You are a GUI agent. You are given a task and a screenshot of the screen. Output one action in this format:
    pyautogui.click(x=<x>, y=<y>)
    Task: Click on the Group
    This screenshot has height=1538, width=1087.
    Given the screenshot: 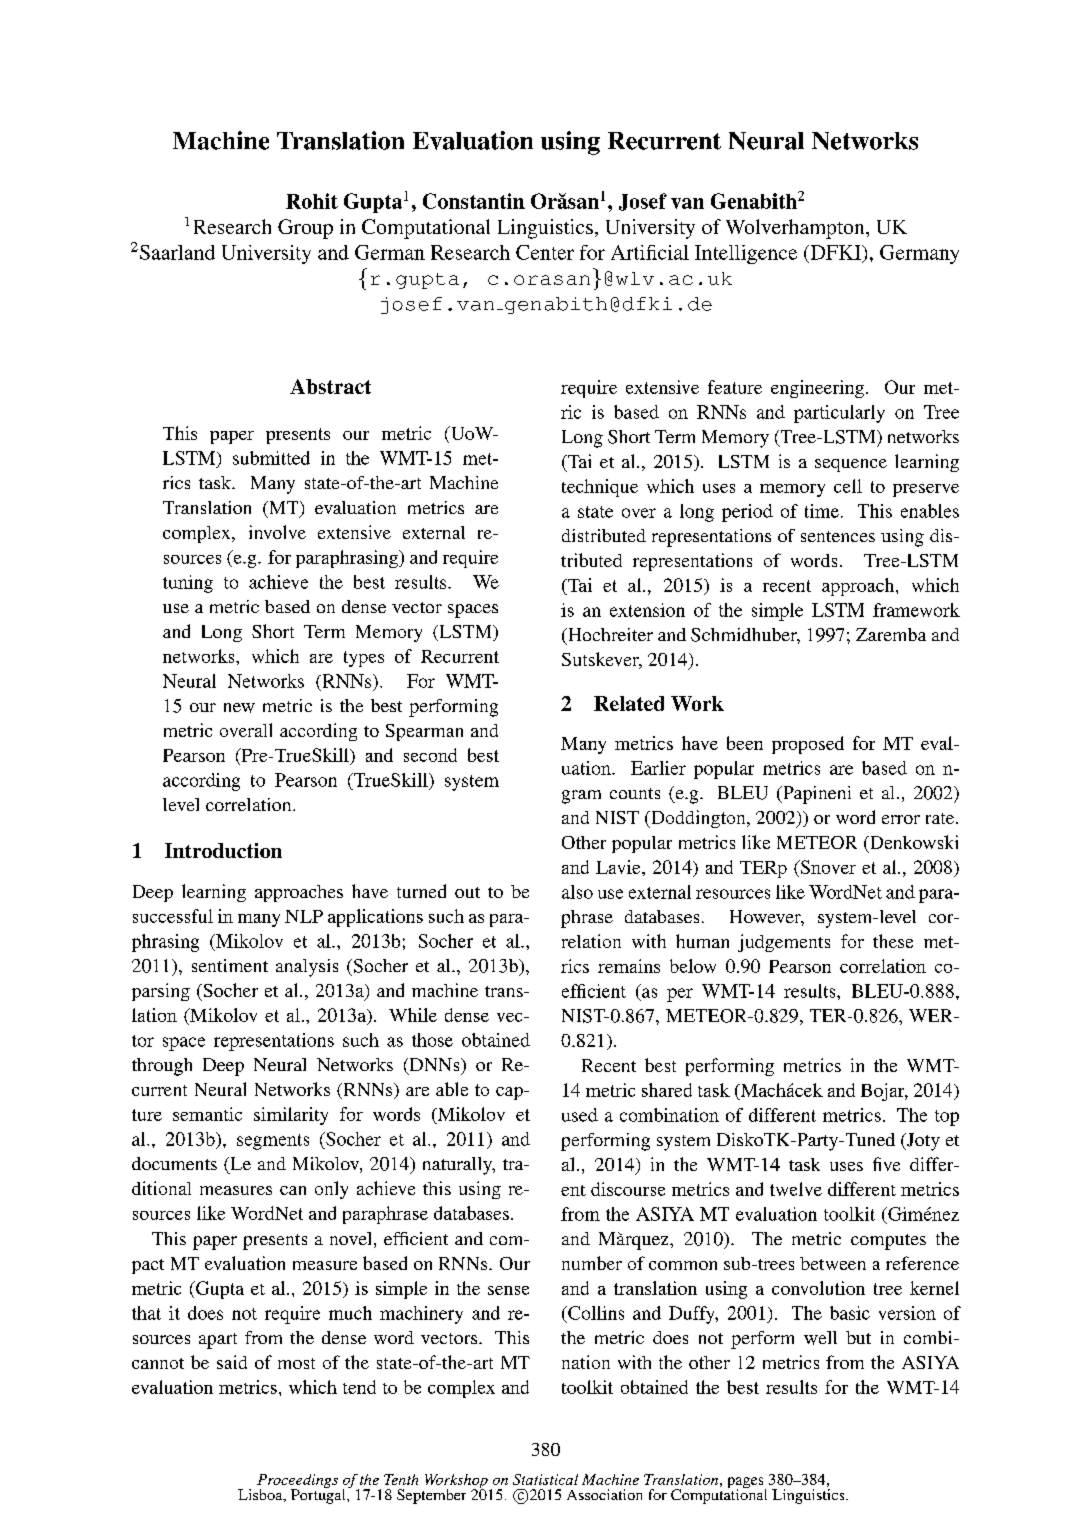 What is the action you would take?
    pyautogui.click(x=305, y=229)
